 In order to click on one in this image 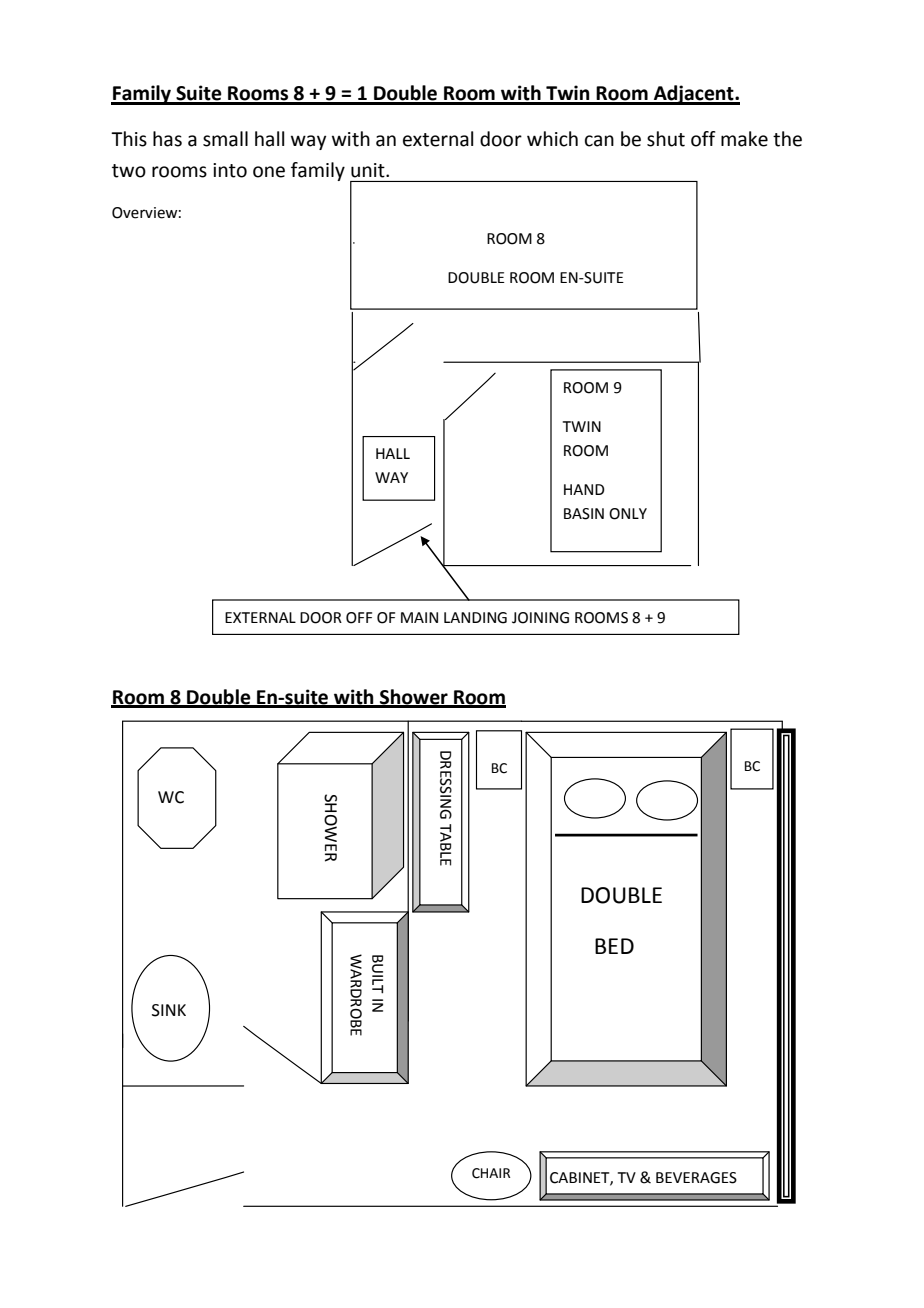, I will do `click(269, 172)`.
